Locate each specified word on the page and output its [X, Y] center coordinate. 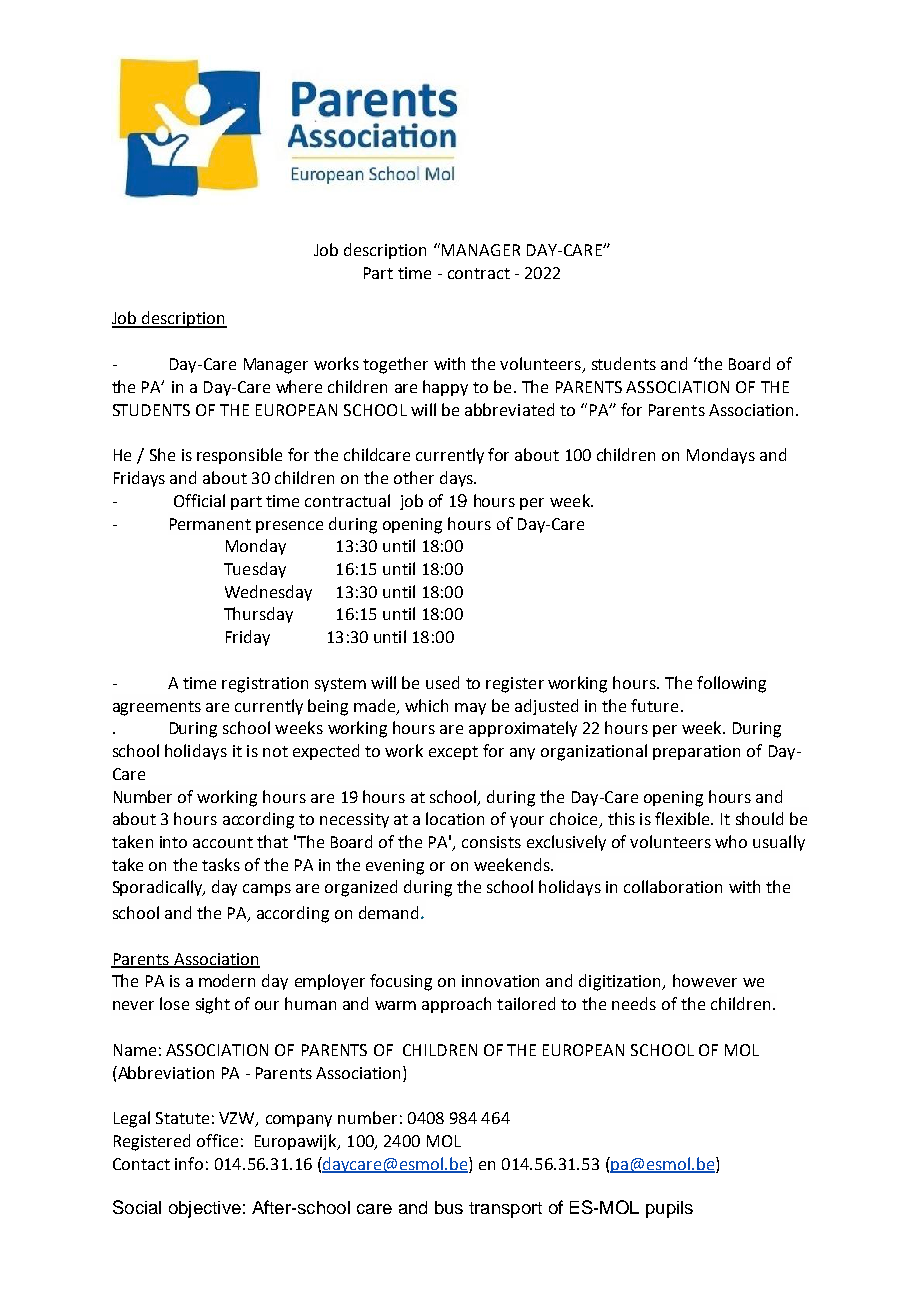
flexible [683, 818]
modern [227, 980]
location [455, 818]
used [442, 682]
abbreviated [509, 409]
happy [445, 388]
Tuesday [255, 570]
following [731, 684]
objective [205, 1209]
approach [456, 1005]
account [223, 842]
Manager [276, 366]
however [705, 980]
